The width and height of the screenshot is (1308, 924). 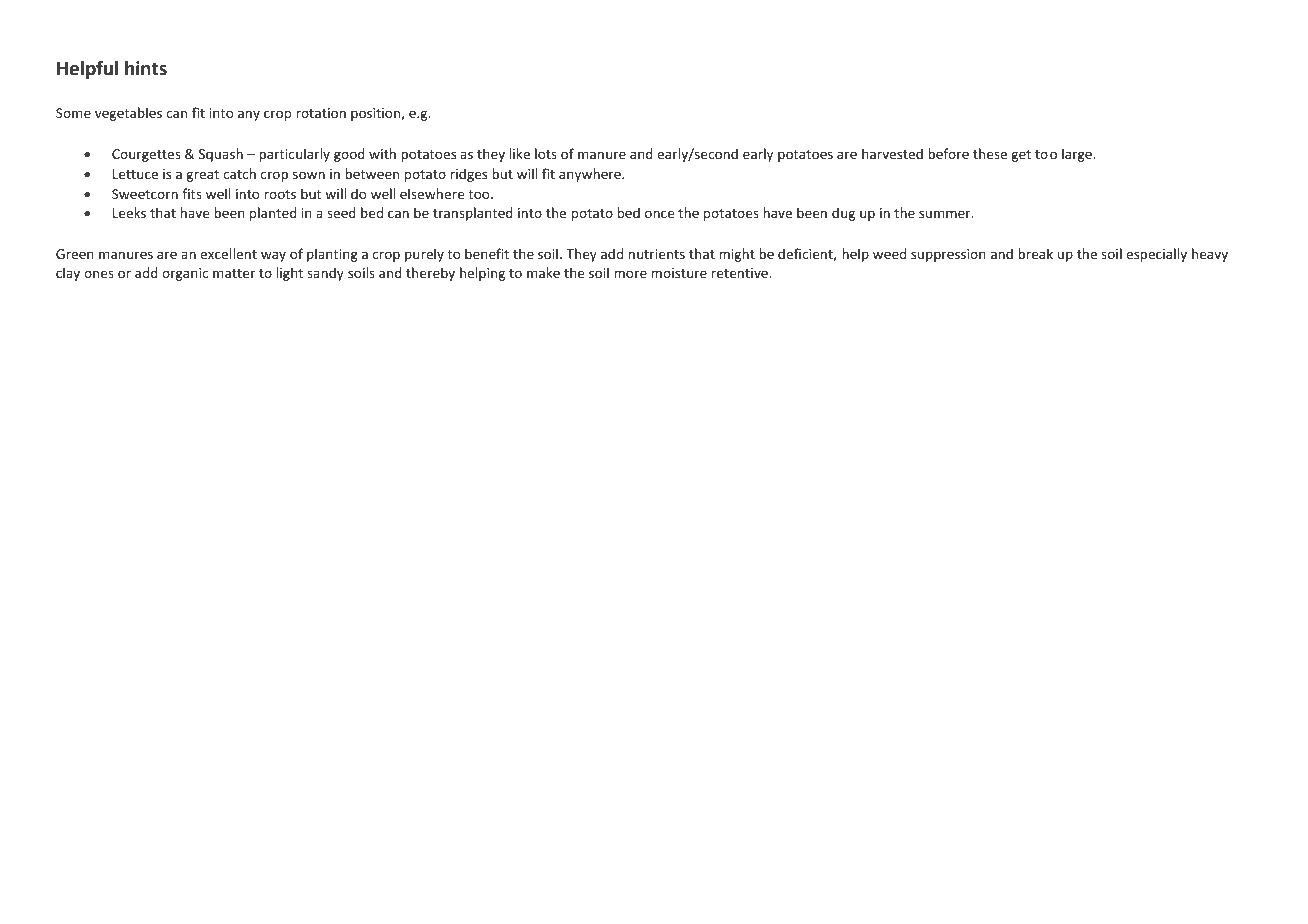 I want to click on catch, so click(x=239, y=173).
